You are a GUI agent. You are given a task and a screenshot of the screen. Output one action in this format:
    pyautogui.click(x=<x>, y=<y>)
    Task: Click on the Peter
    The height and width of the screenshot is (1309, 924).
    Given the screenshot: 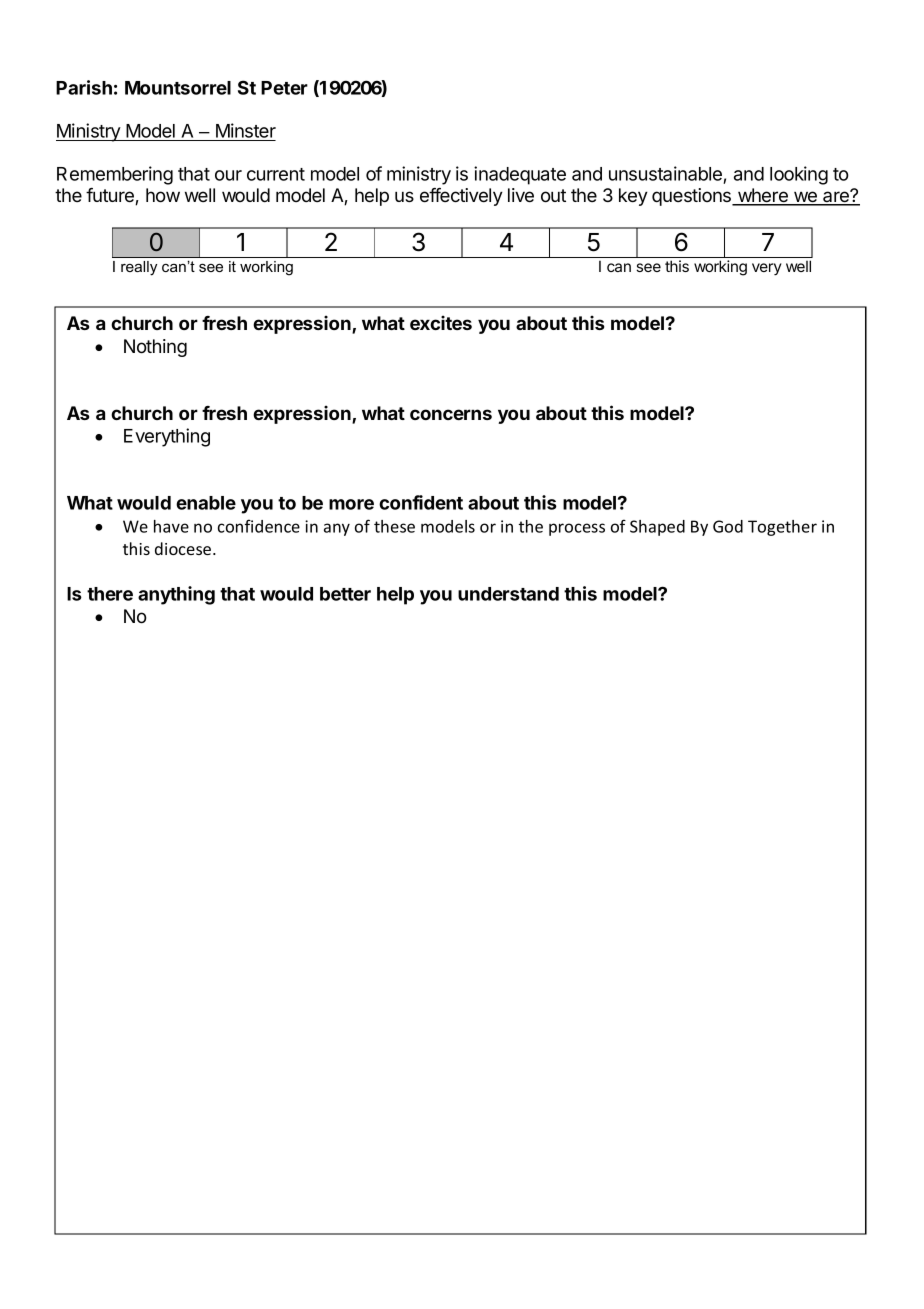 What is the action you would take?
    pyautogui.click(x=284, y=88)
